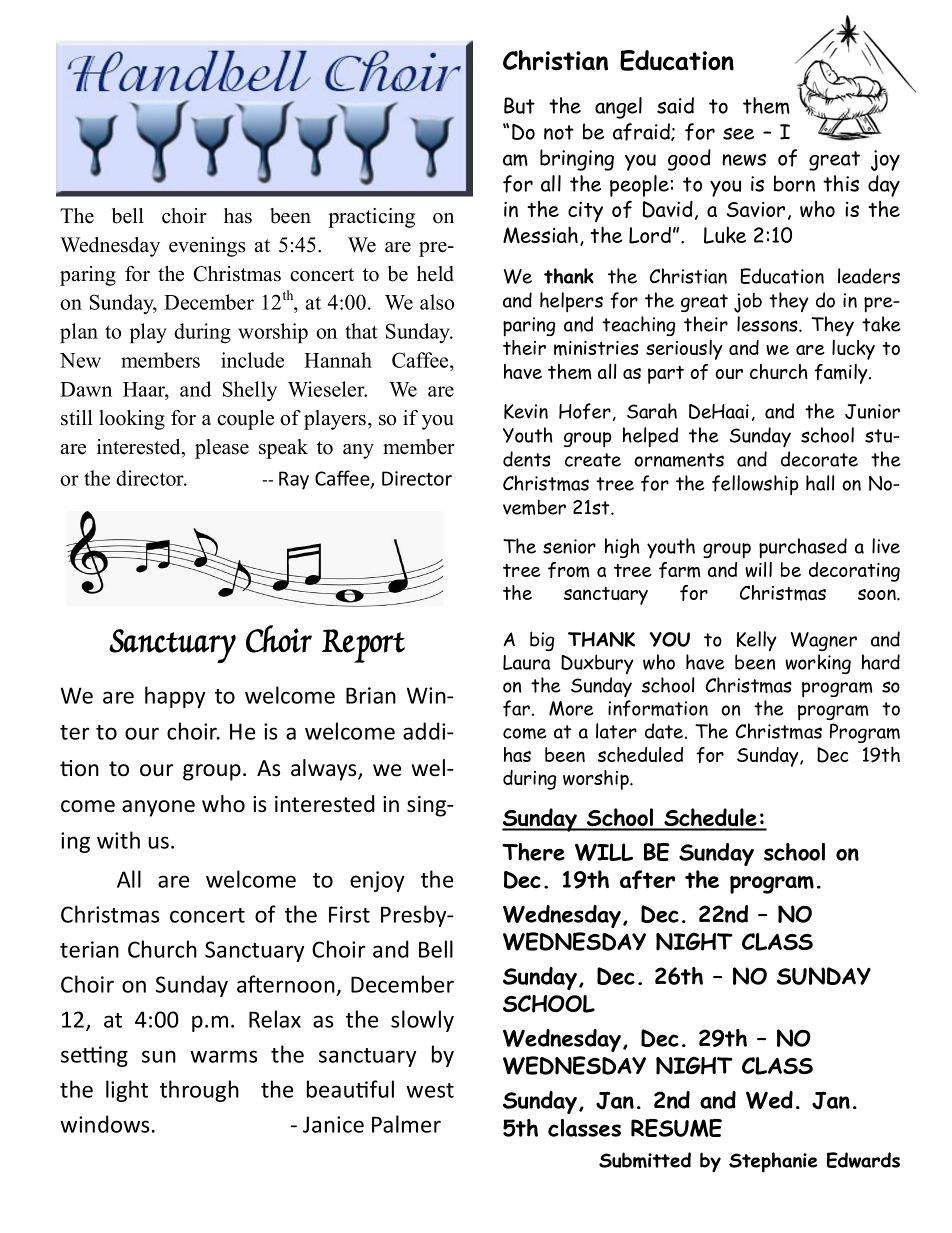  What do you see at coordinates (542, 641) in the image?
I see `big` at bounding box center [542, 641].
